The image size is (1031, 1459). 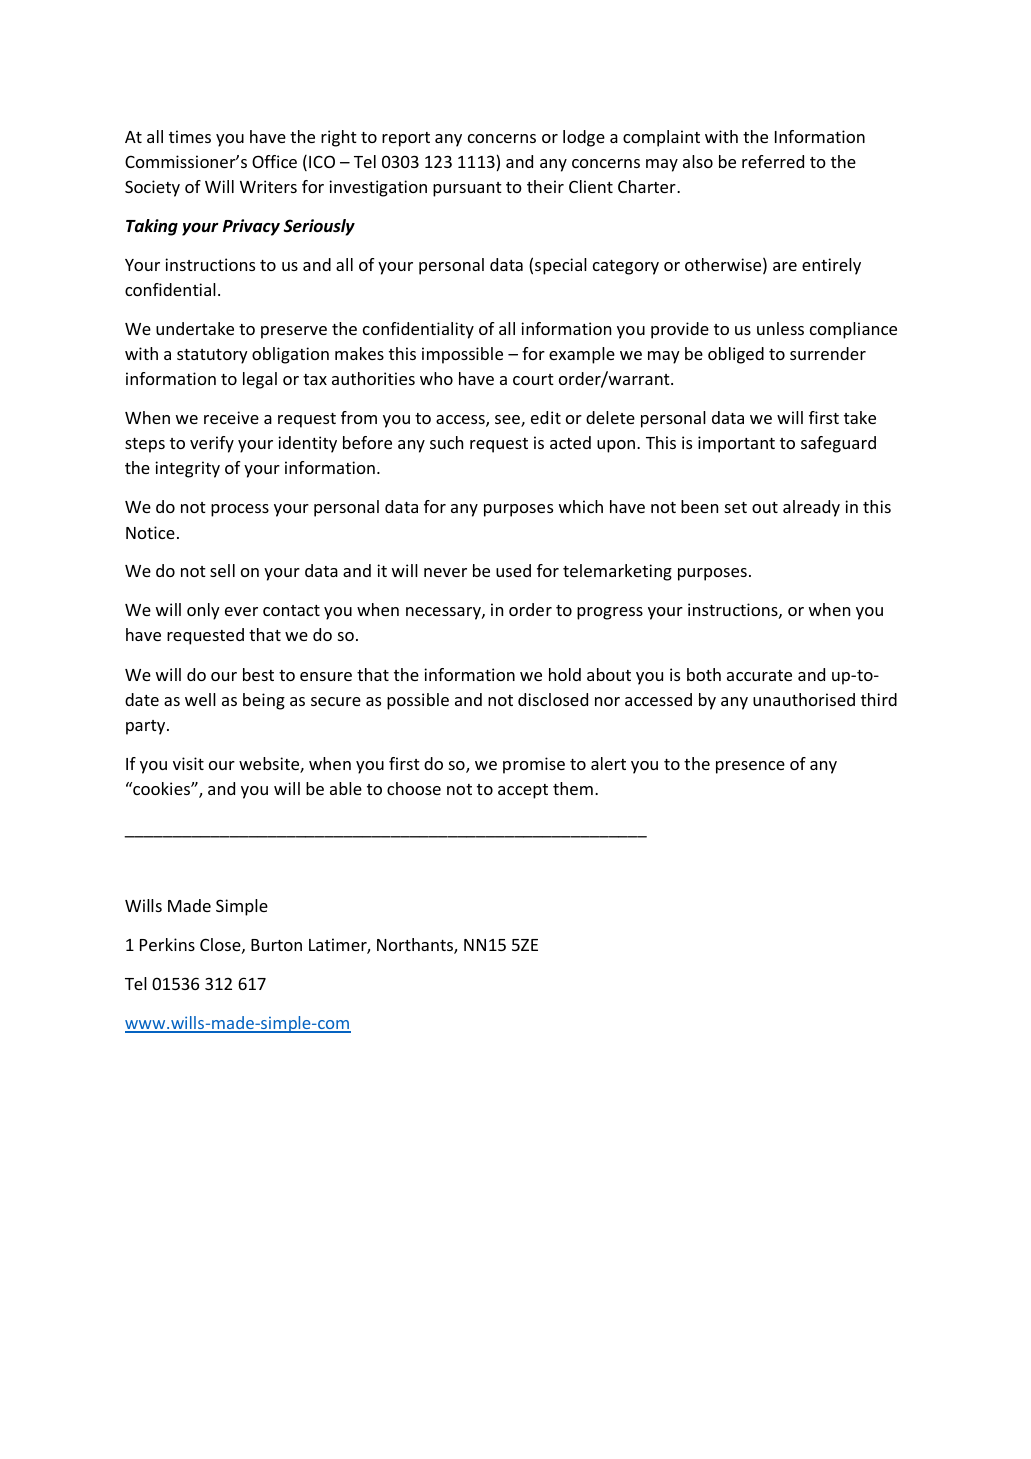 What do you see at coordinates (545, 186) in the screenshot?
I see `their` at bounding box center [545, 186].
